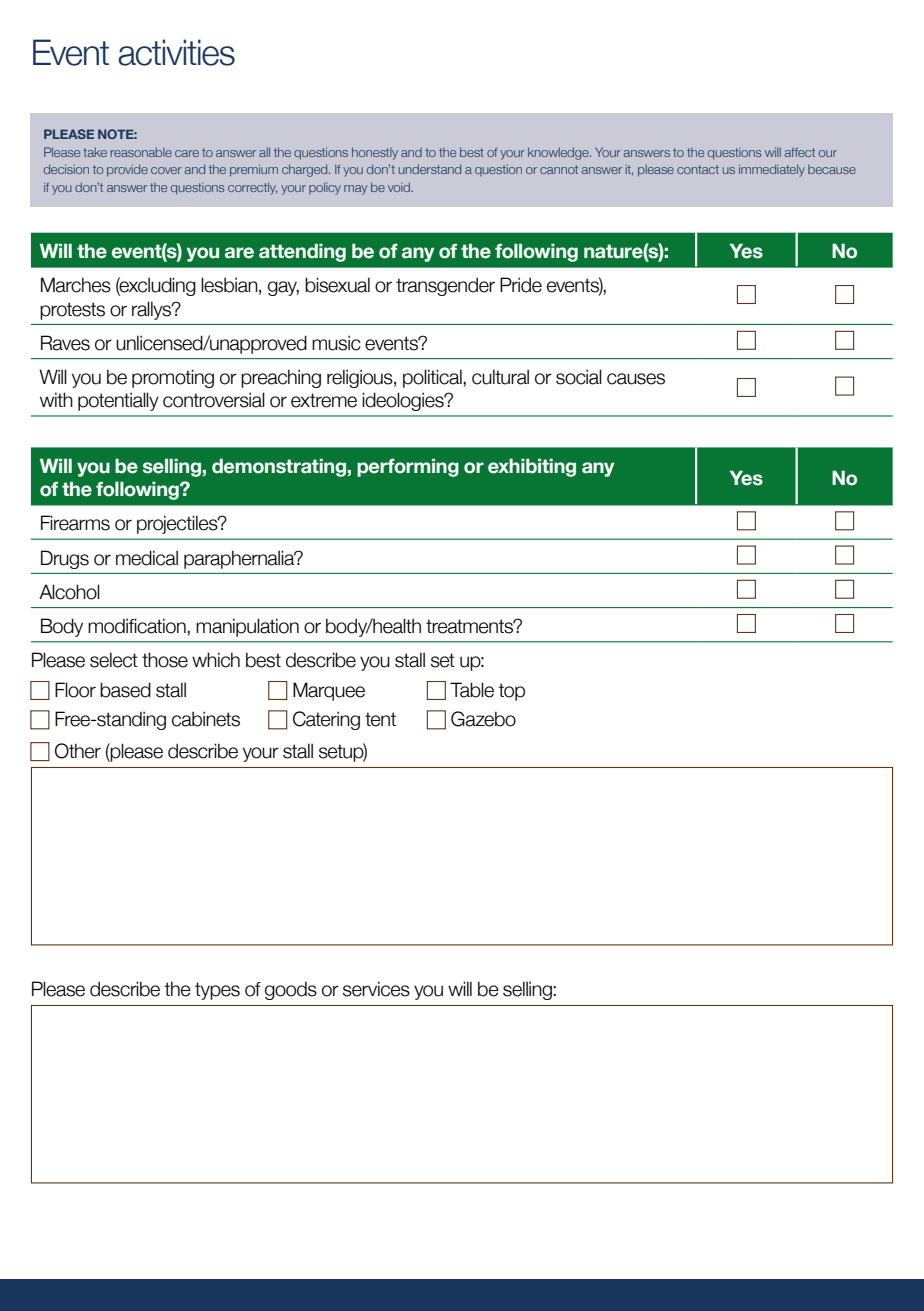 This screenshot has height=1311, width=924. Describe the element at coordinates (800, 152) in the screenshot. I see `affect` at that location.
